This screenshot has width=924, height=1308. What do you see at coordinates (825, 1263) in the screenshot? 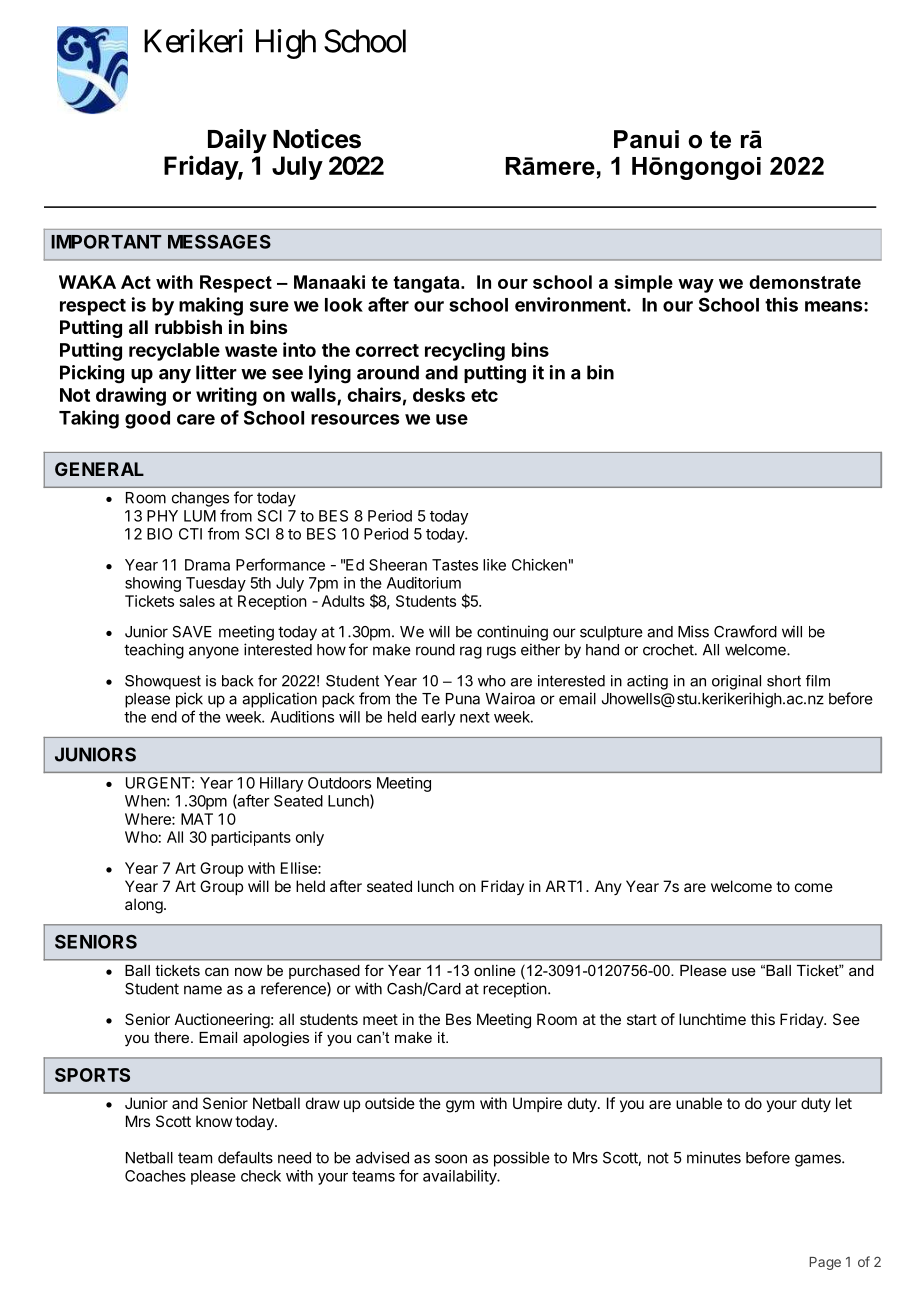
I see `Page` at bounding box center [825, 1263].
